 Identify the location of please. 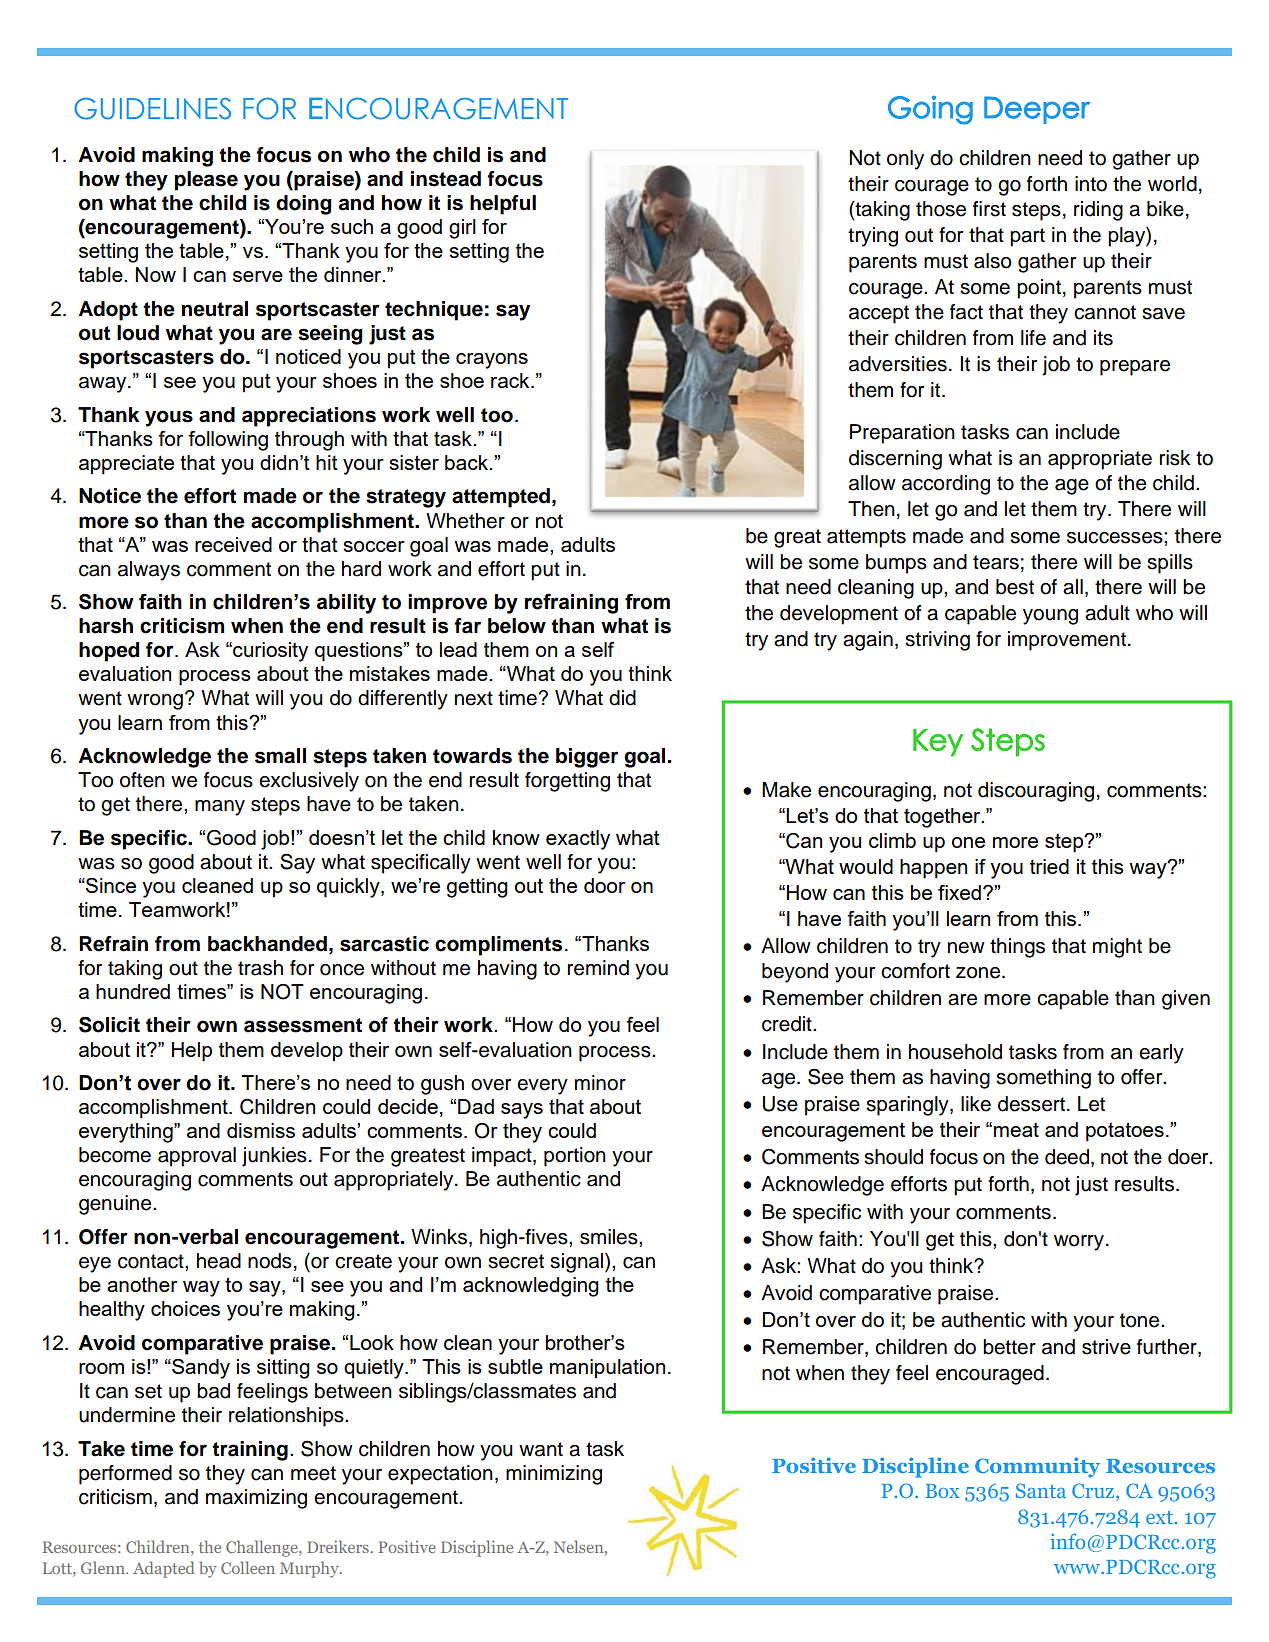
(206, 181).
